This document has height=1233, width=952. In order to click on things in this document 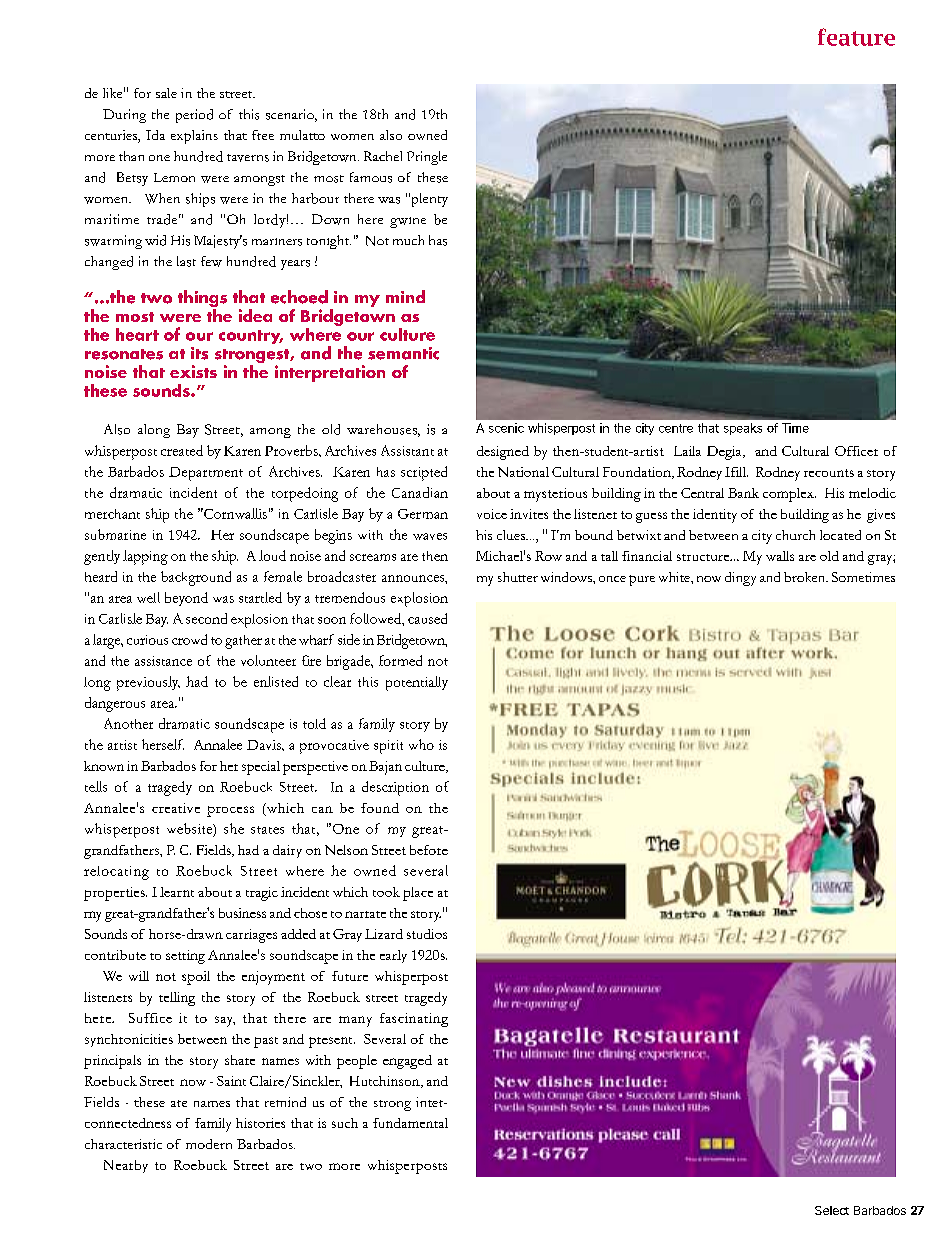, I will do `click(202, 300)`.
